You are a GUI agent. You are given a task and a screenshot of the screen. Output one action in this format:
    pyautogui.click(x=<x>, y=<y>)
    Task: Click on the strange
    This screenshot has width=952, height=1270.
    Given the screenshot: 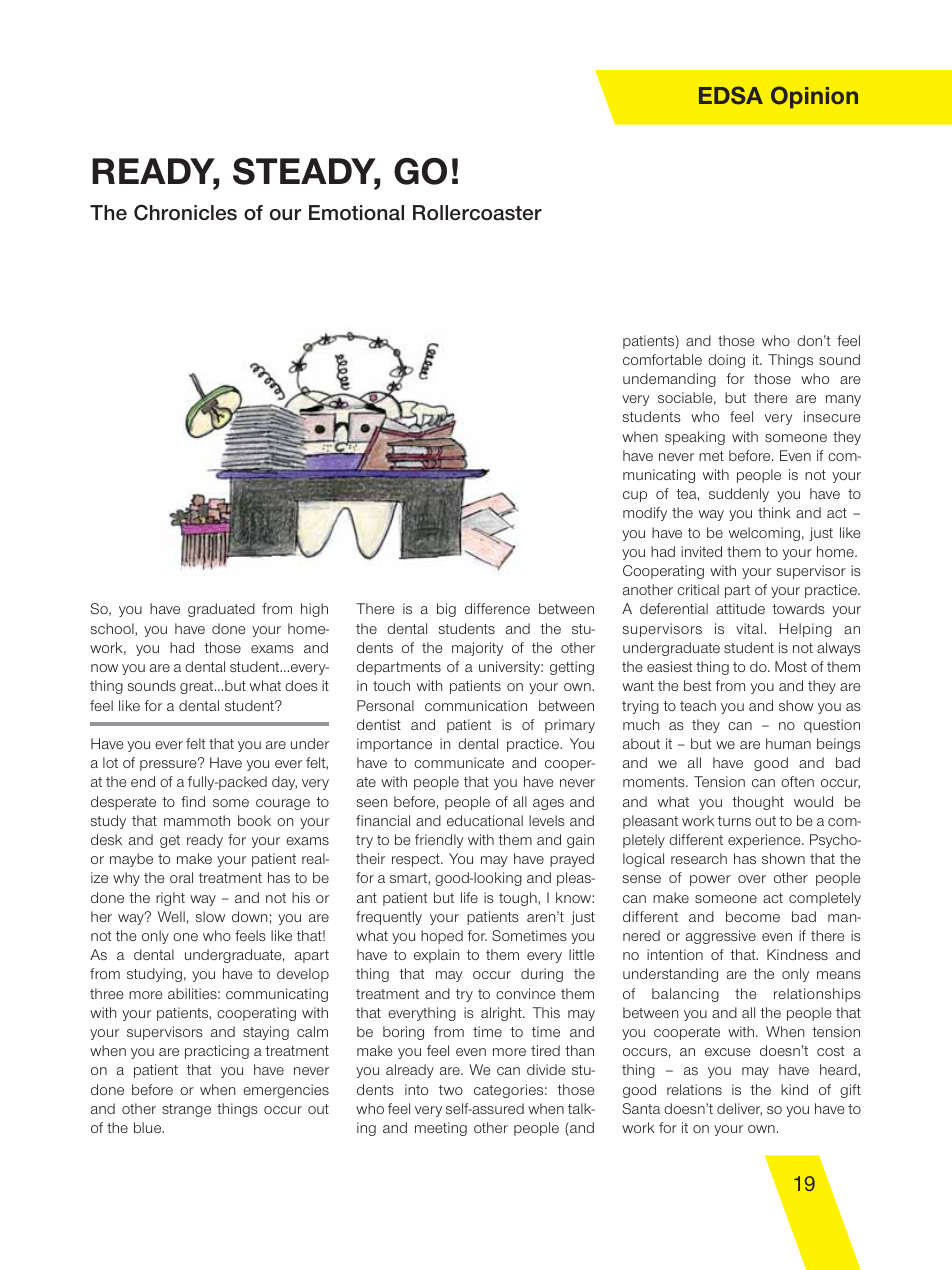 What is the action you would take?
    pyautogui.click(x=186, y=1110)
